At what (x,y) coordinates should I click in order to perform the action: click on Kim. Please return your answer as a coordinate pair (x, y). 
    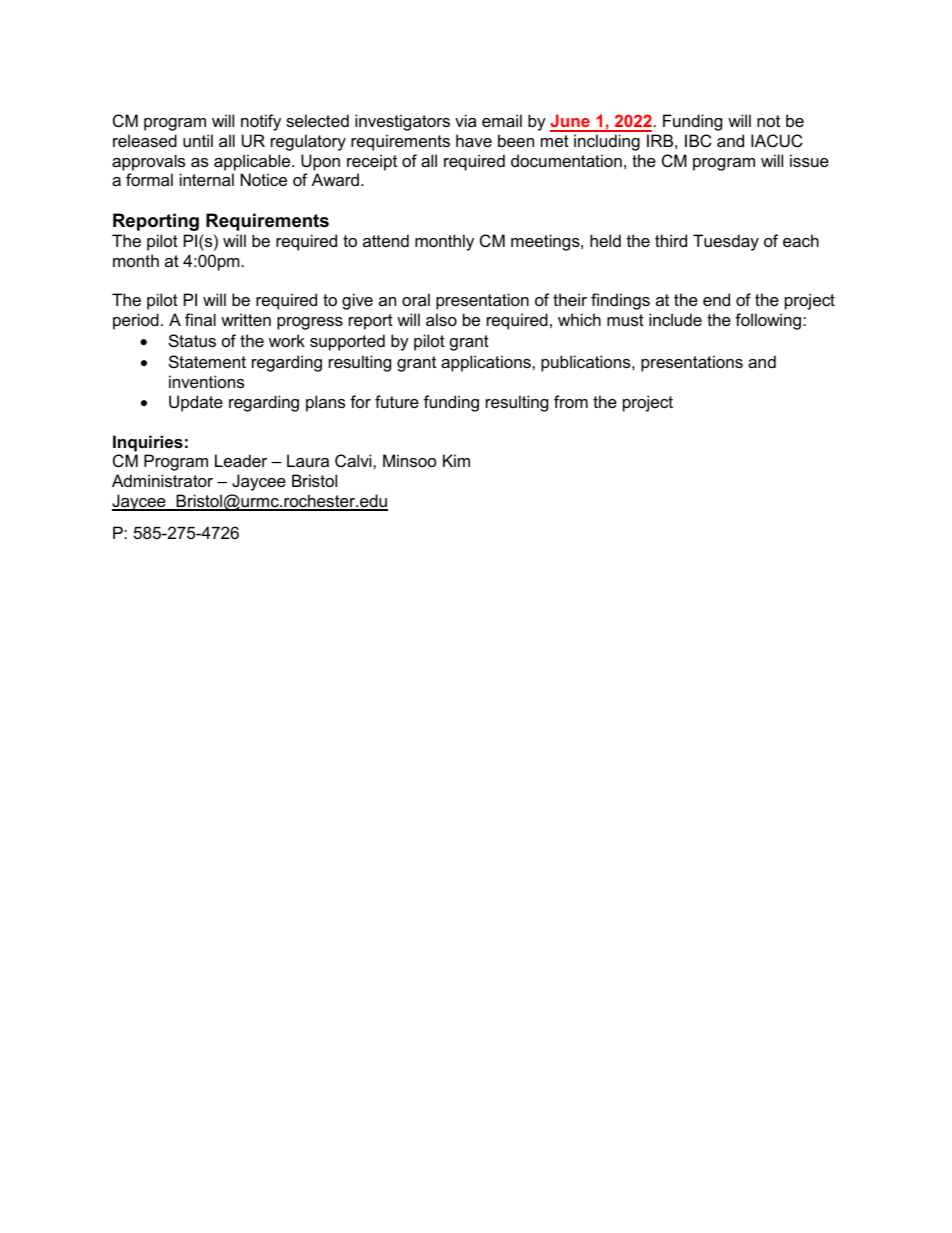
    Looking at the image, I should click on (456, 460).
